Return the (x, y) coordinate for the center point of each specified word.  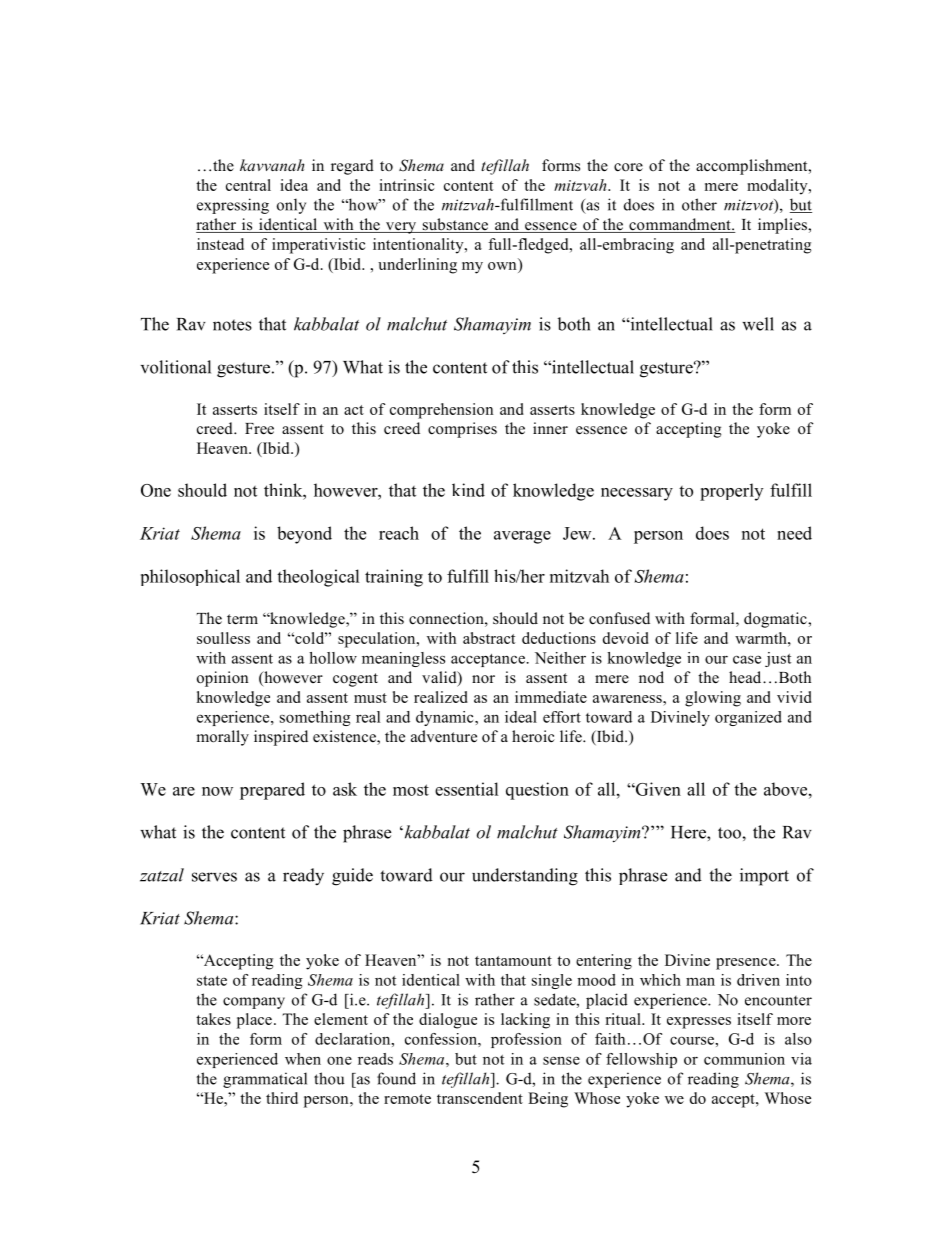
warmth (762, 638)
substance (455, 225)
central (248, 185)
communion (744, 1059)
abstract (489, 638)
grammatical (265, 1080)
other (699, 204)
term (242, 619)
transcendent (480, 1098)
